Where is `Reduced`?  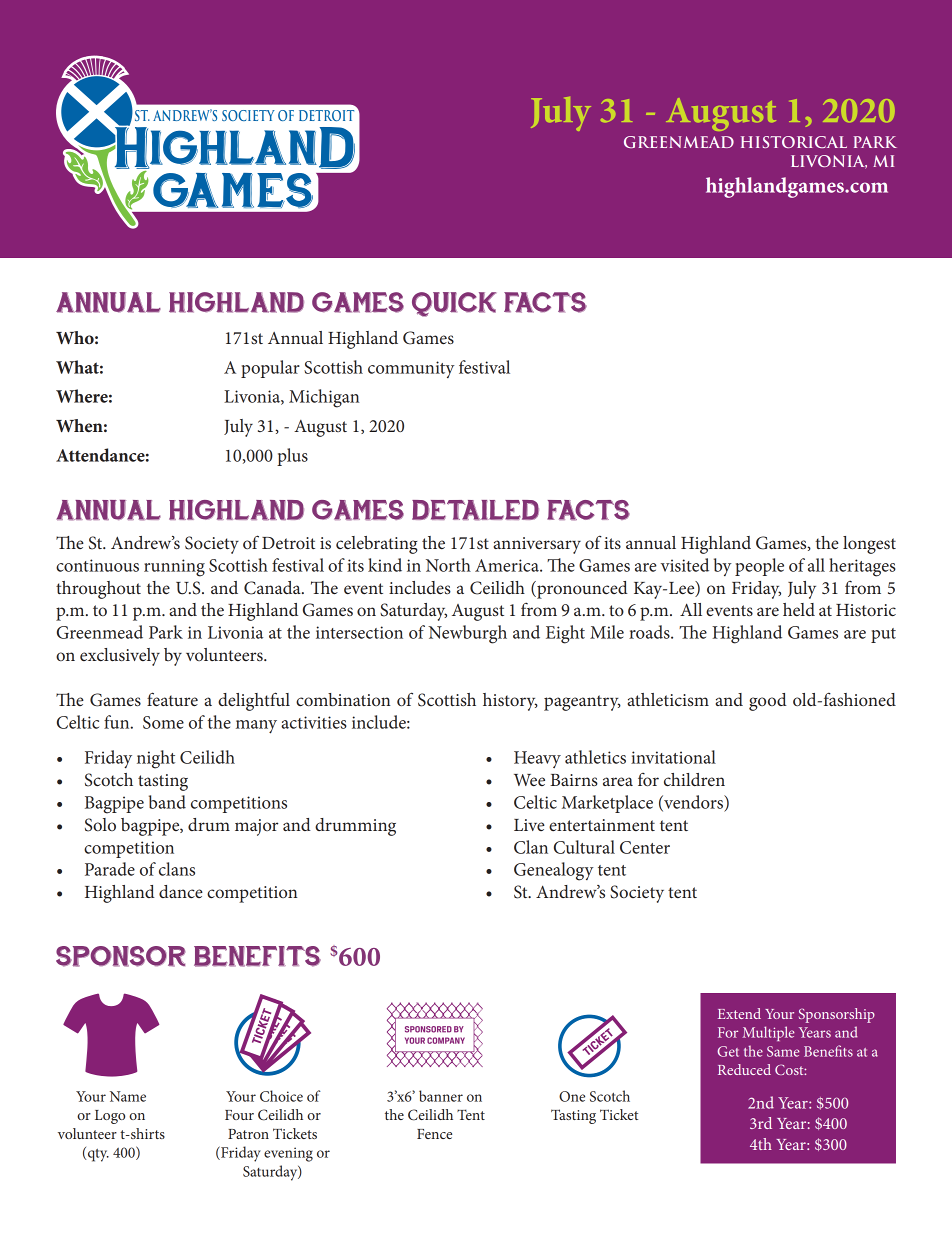
Reduced is located at coordinates (744, 1069).
